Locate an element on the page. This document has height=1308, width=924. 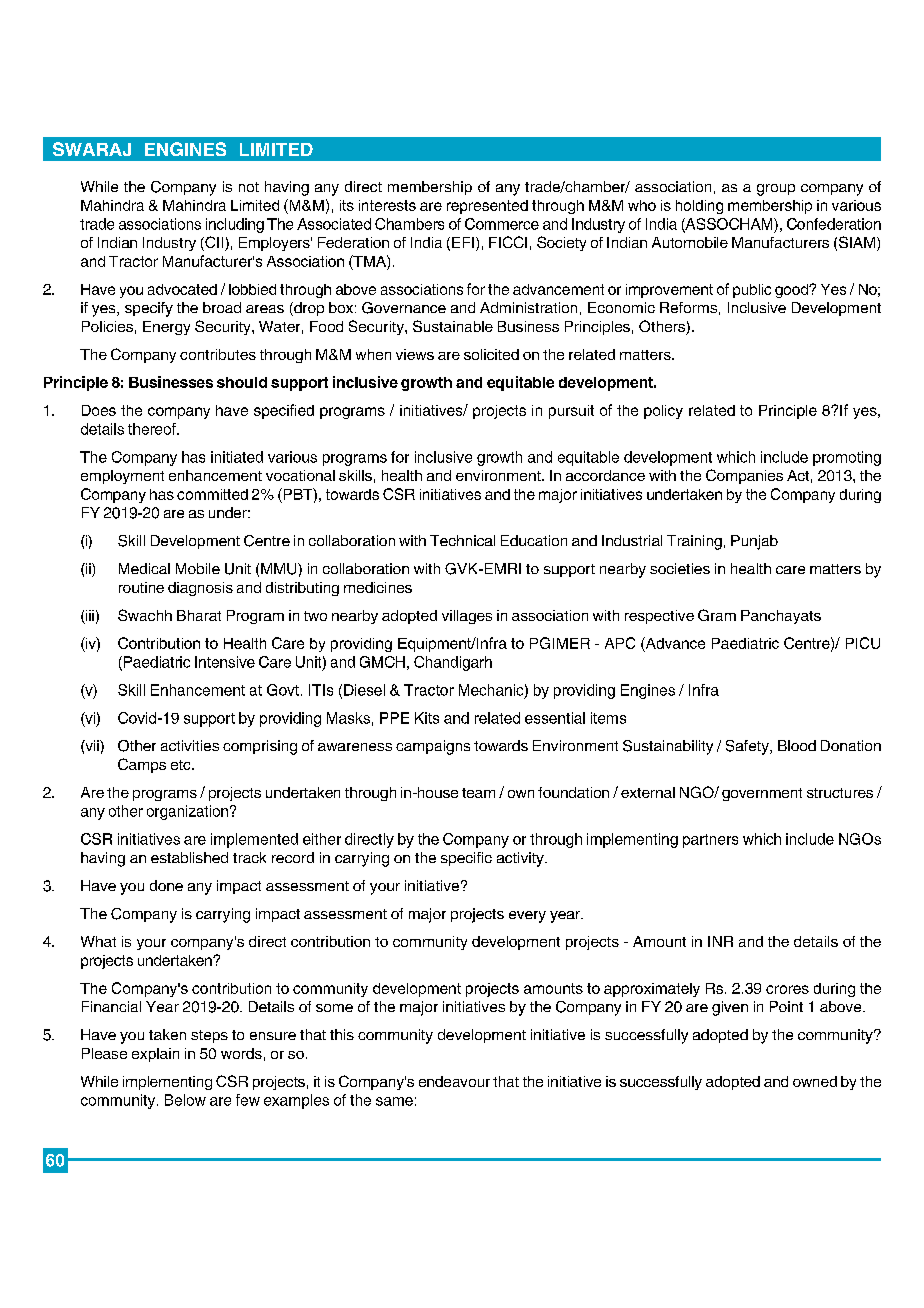
owned is located at coordinates (815, 1081).
